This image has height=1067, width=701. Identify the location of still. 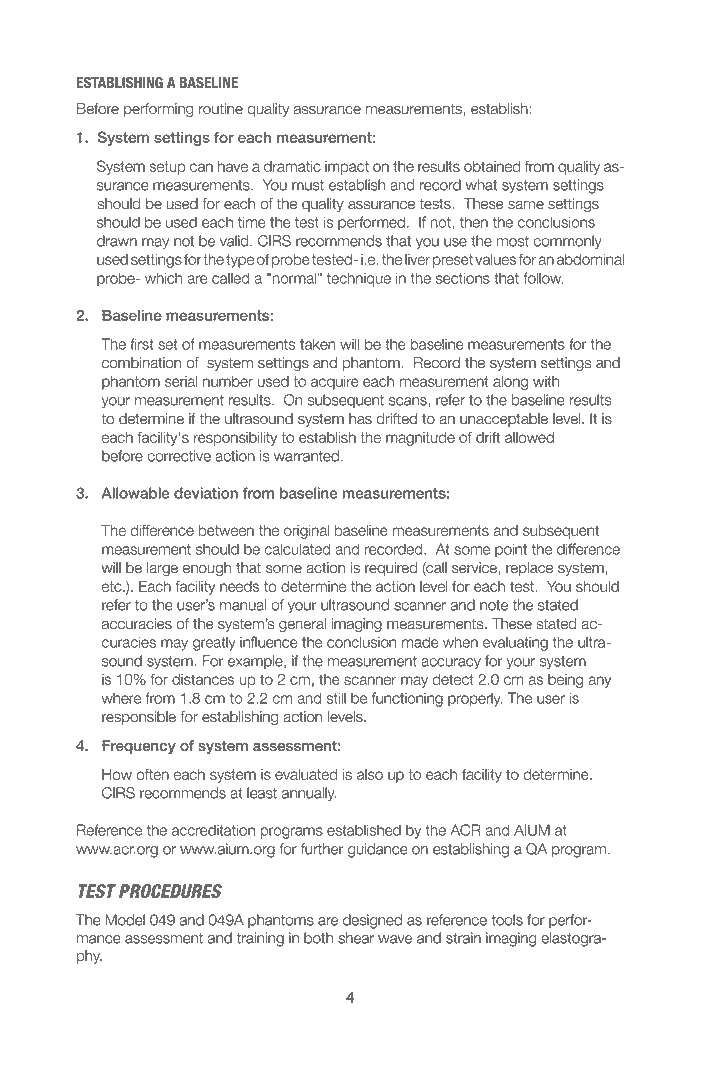
(336, 698).
